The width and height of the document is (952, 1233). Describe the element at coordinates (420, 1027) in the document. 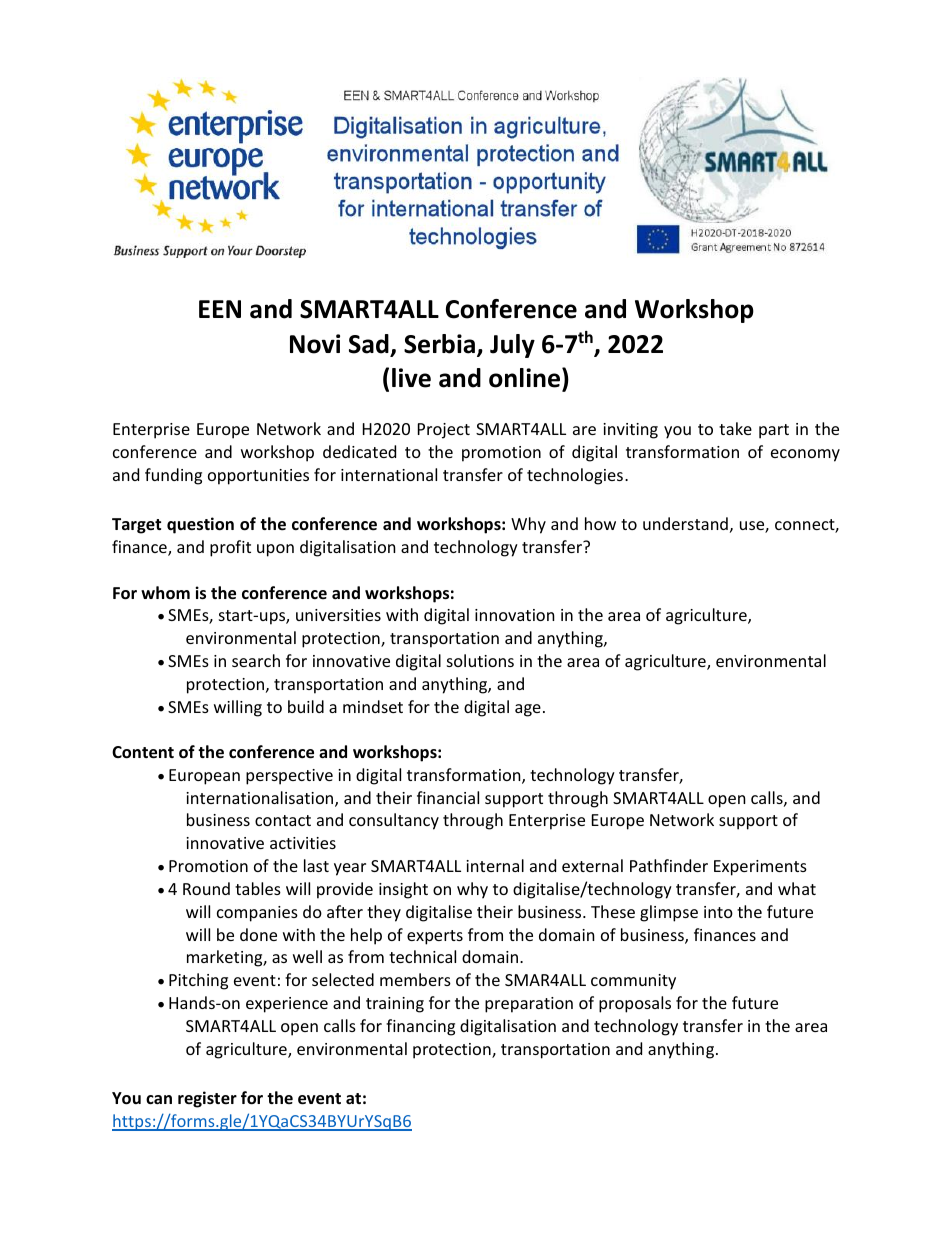

I see `financing` at that location.
